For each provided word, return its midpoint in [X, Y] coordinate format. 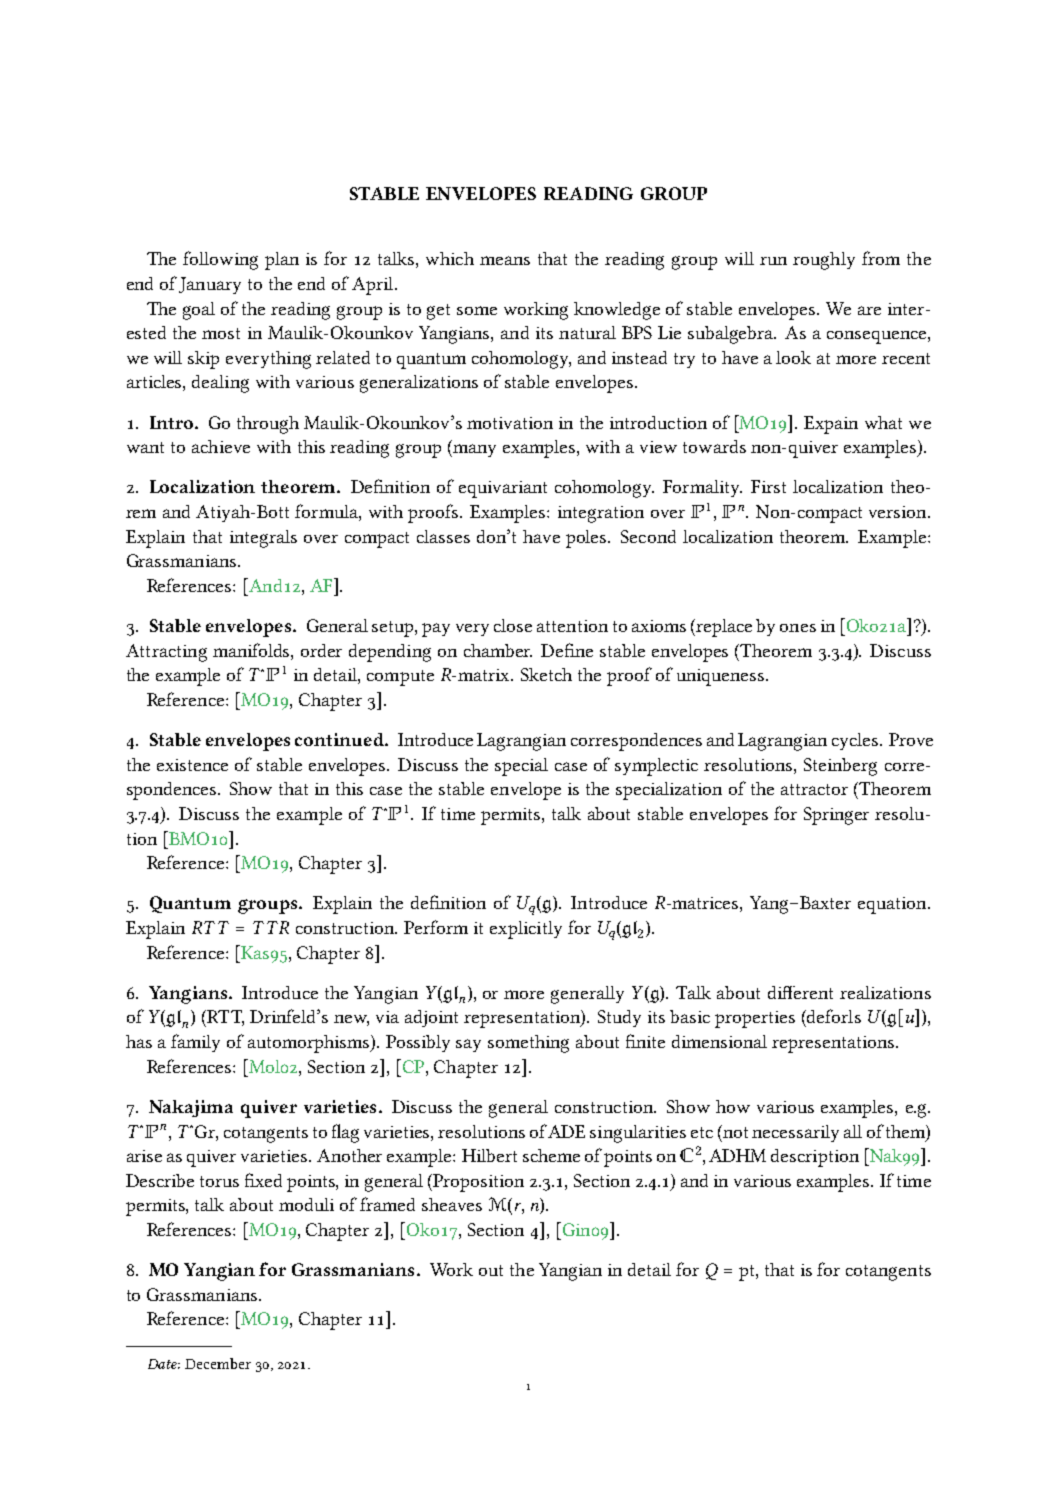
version [899, 512]
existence [192, 765]
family [195, 1043]
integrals [263, 539]
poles [587, 539]
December [218, 1363]
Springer [836, 816]
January [210, 285]
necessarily [795, 1133]
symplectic [656, 767]
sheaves [452, 1204]
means [505, 260]
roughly [824, 261]
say [468, 1045]
